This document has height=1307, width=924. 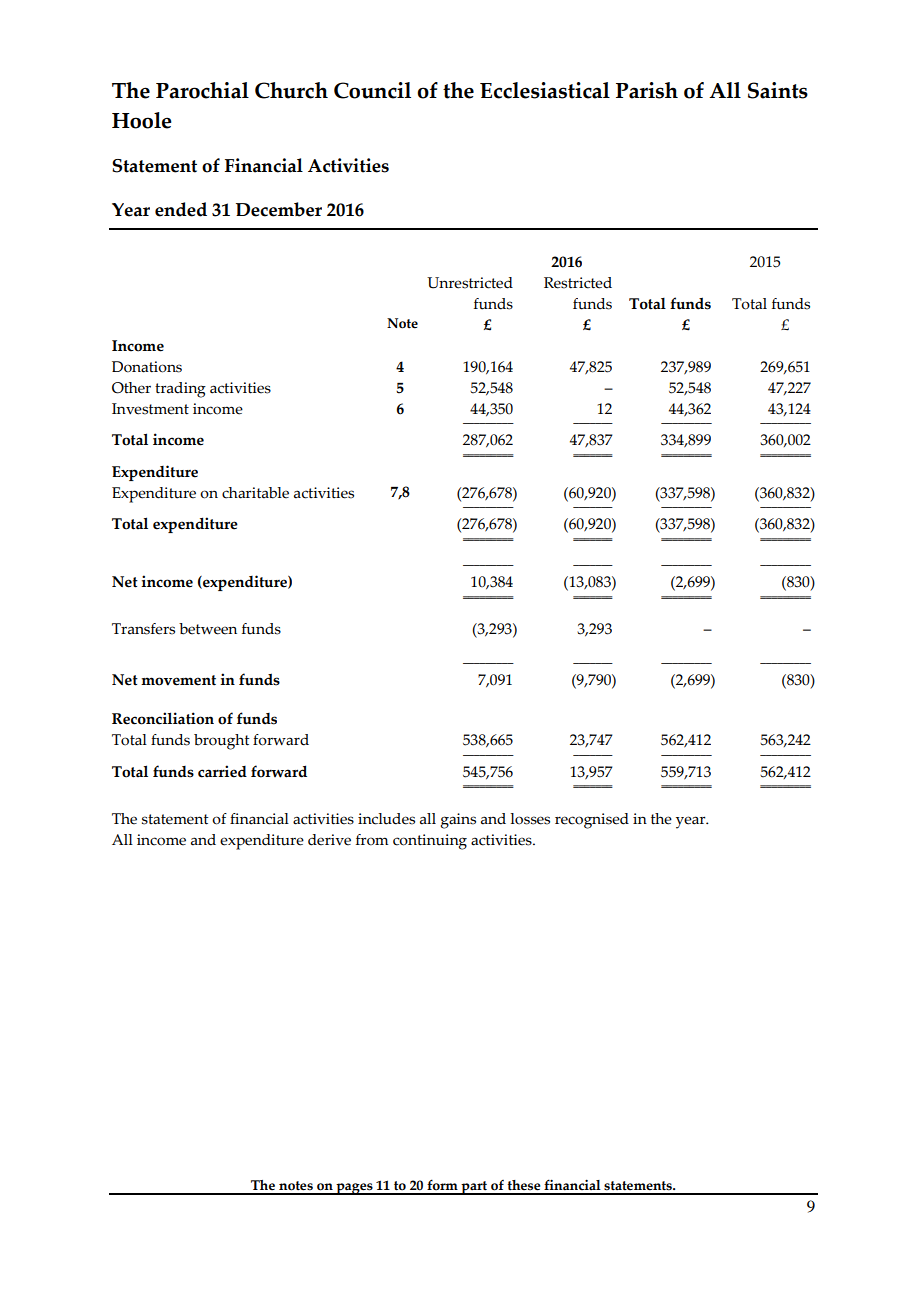 What do you see at coordinates (372, 90) in the document?
I see `Council` at bounding box center [372, 90].
